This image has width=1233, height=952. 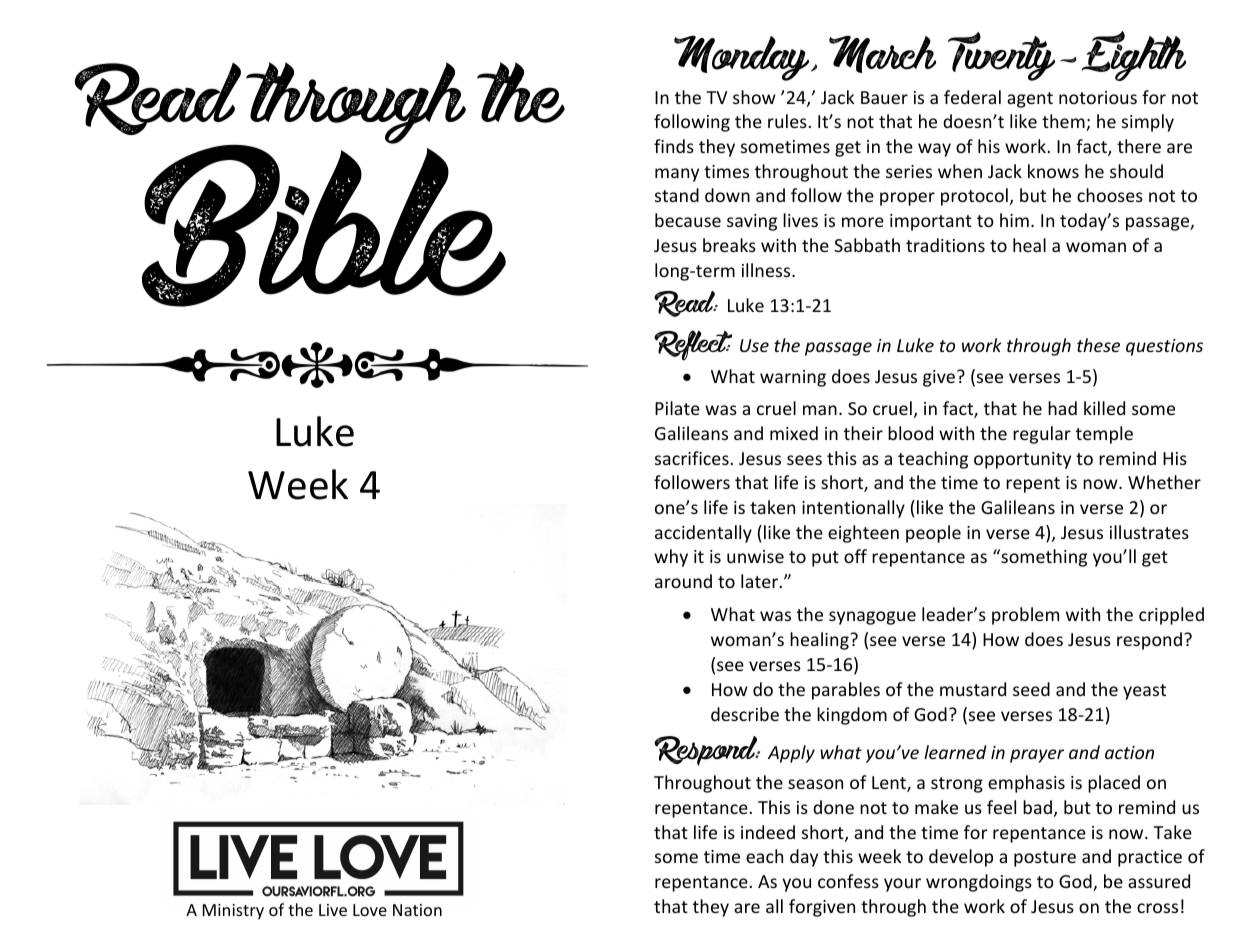 What do you see at coordinates (743, 58) in the image?
I see `Monday` at bounding box center [743, 58].
